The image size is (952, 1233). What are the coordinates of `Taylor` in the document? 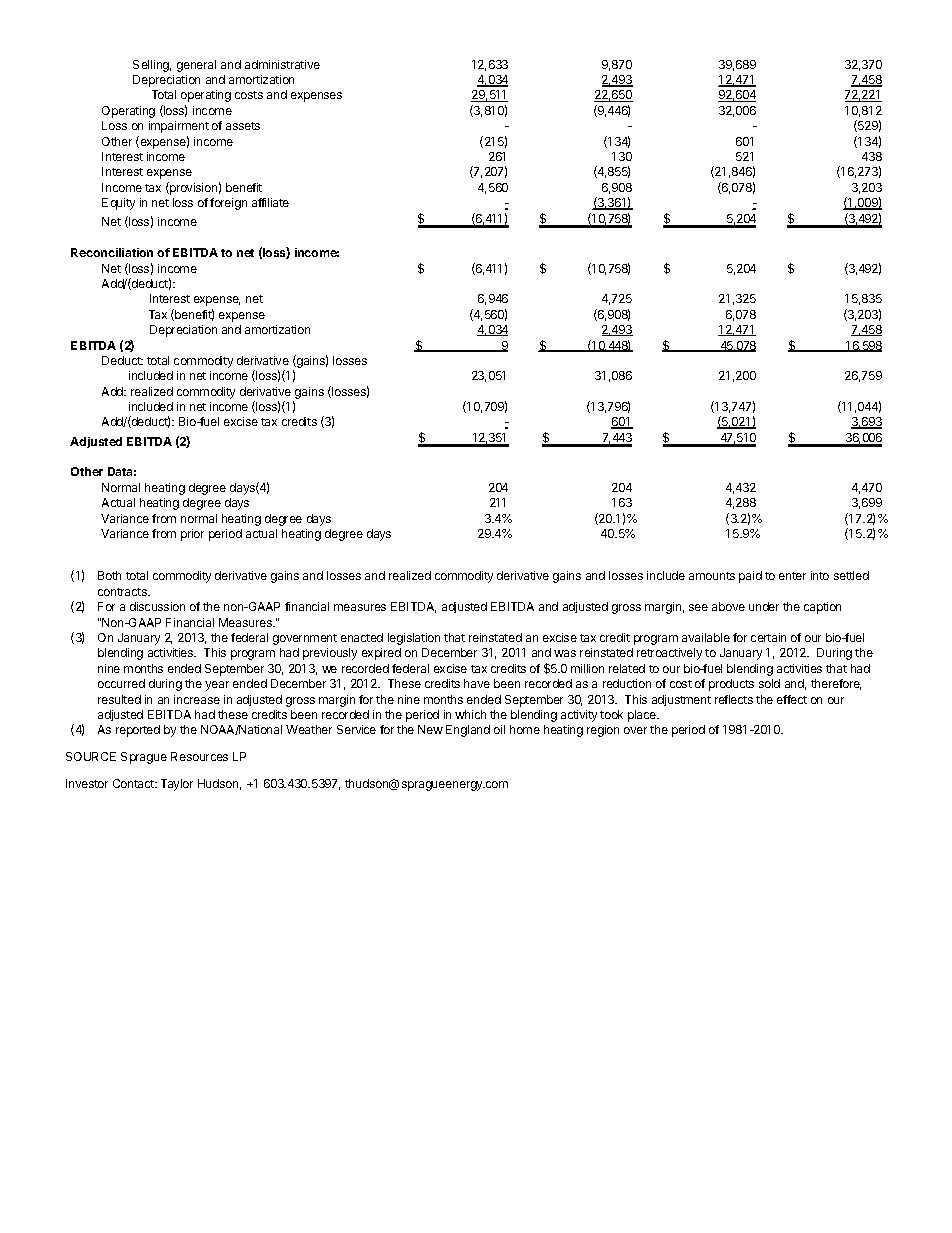 It's located at (177, 785).
